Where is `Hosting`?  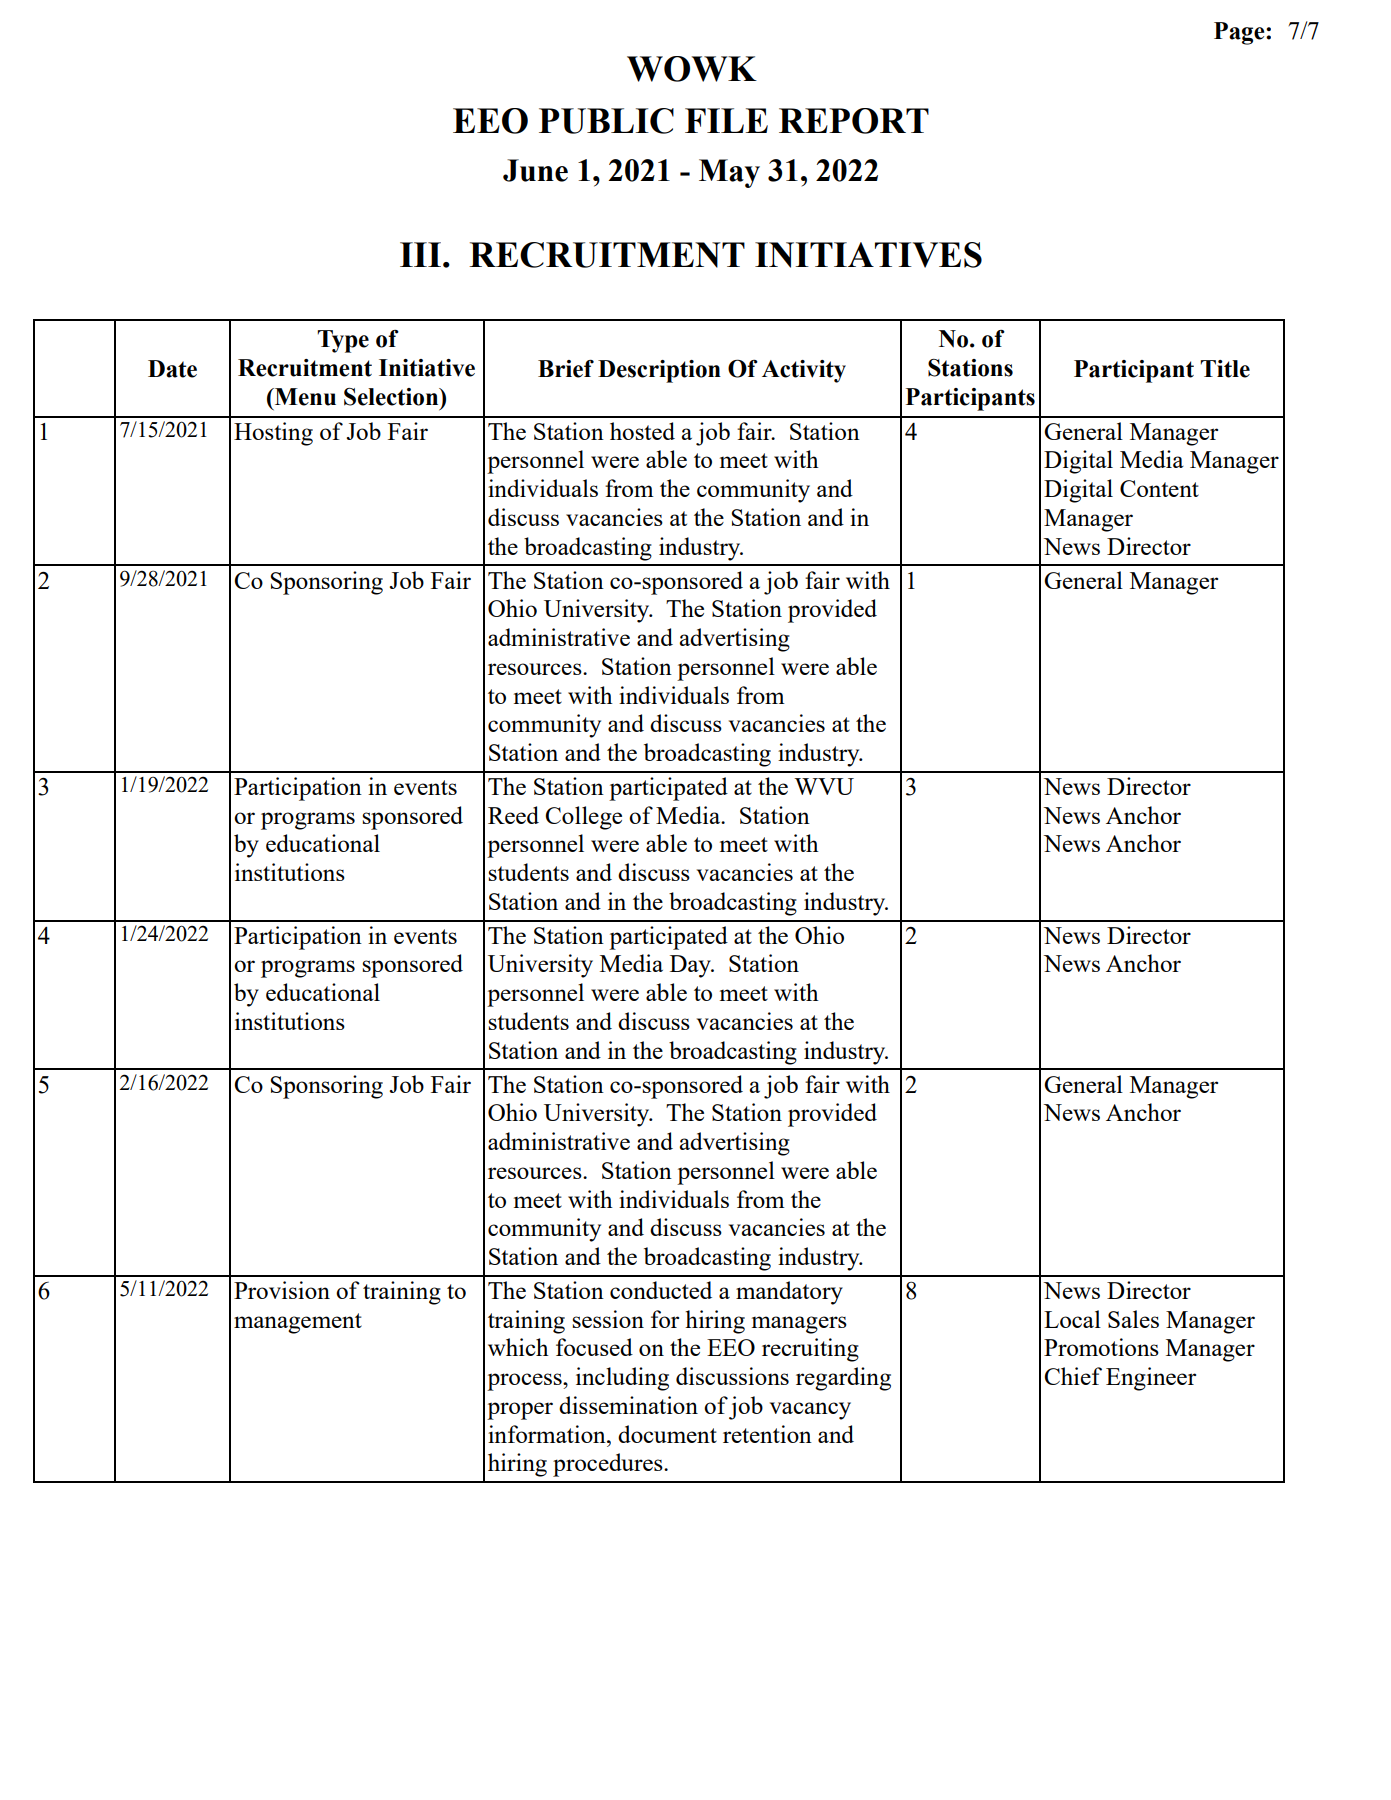 Hosting is located at coordinates (273, 434).
